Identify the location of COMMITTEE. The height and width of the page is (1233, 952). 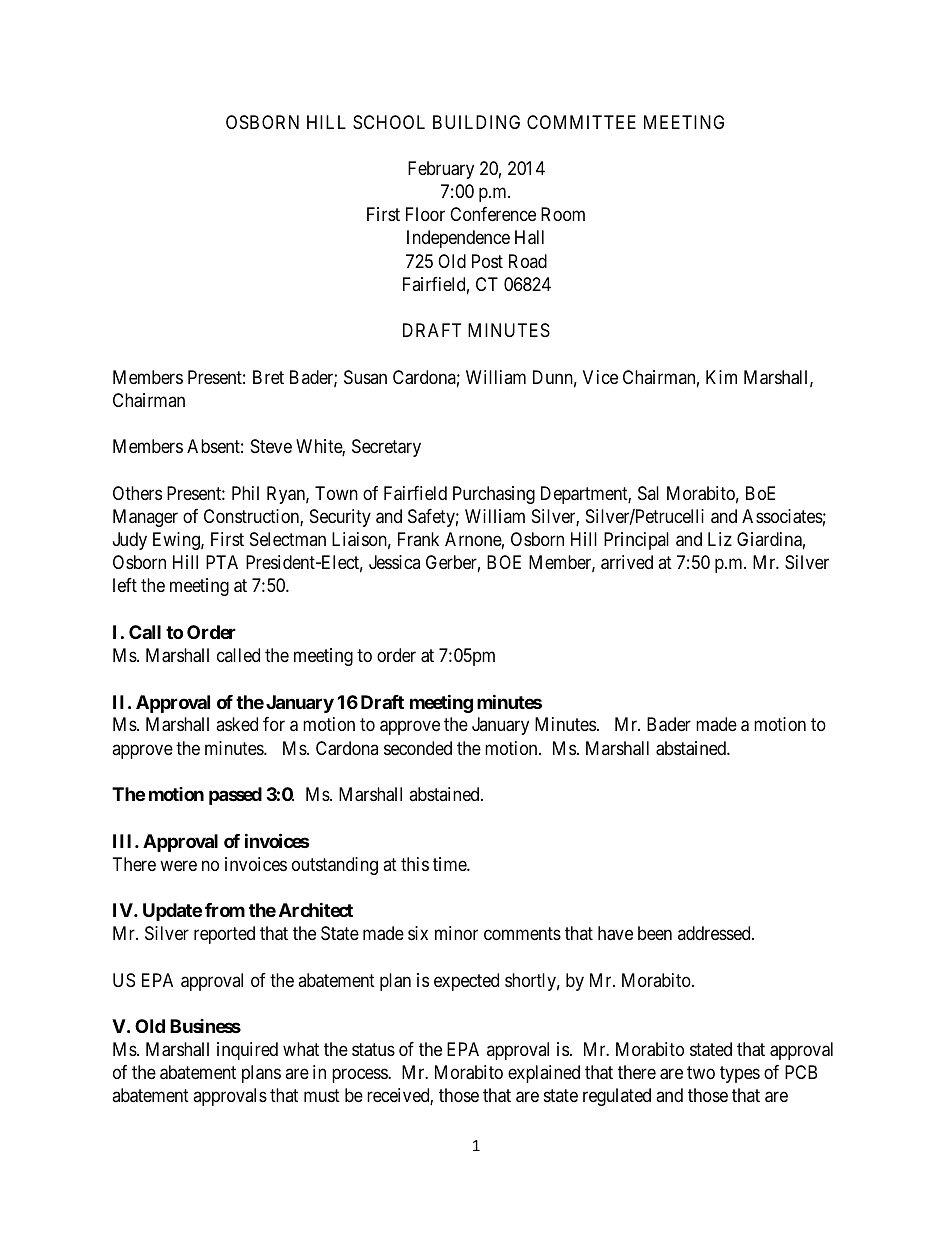
(581, 122).
